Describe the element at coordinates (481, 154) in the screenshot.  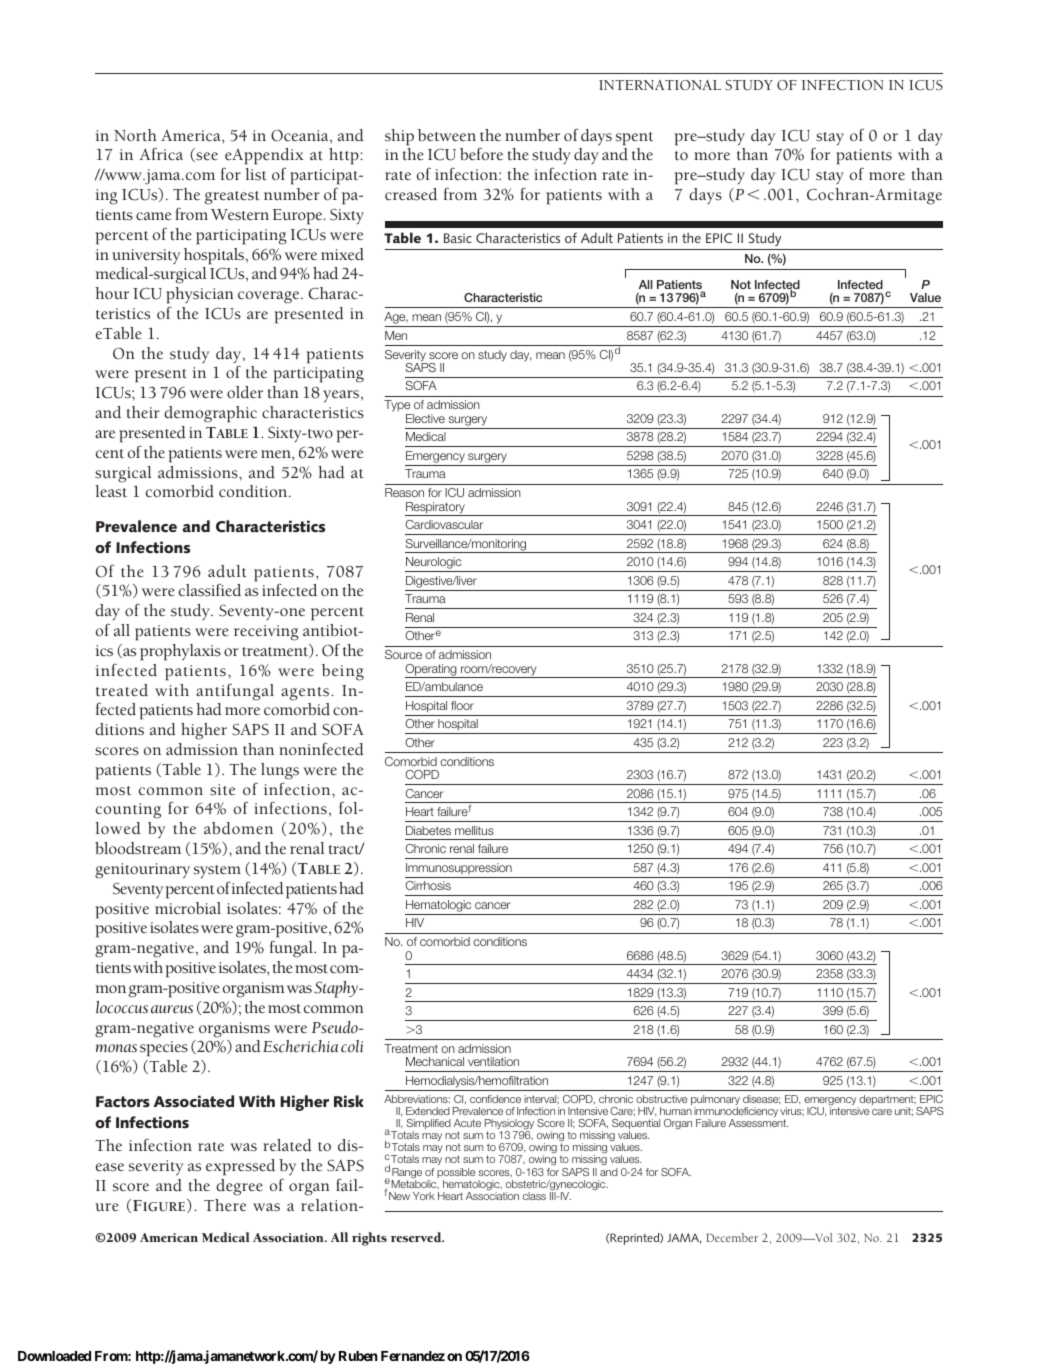
I see `before` at that location.
